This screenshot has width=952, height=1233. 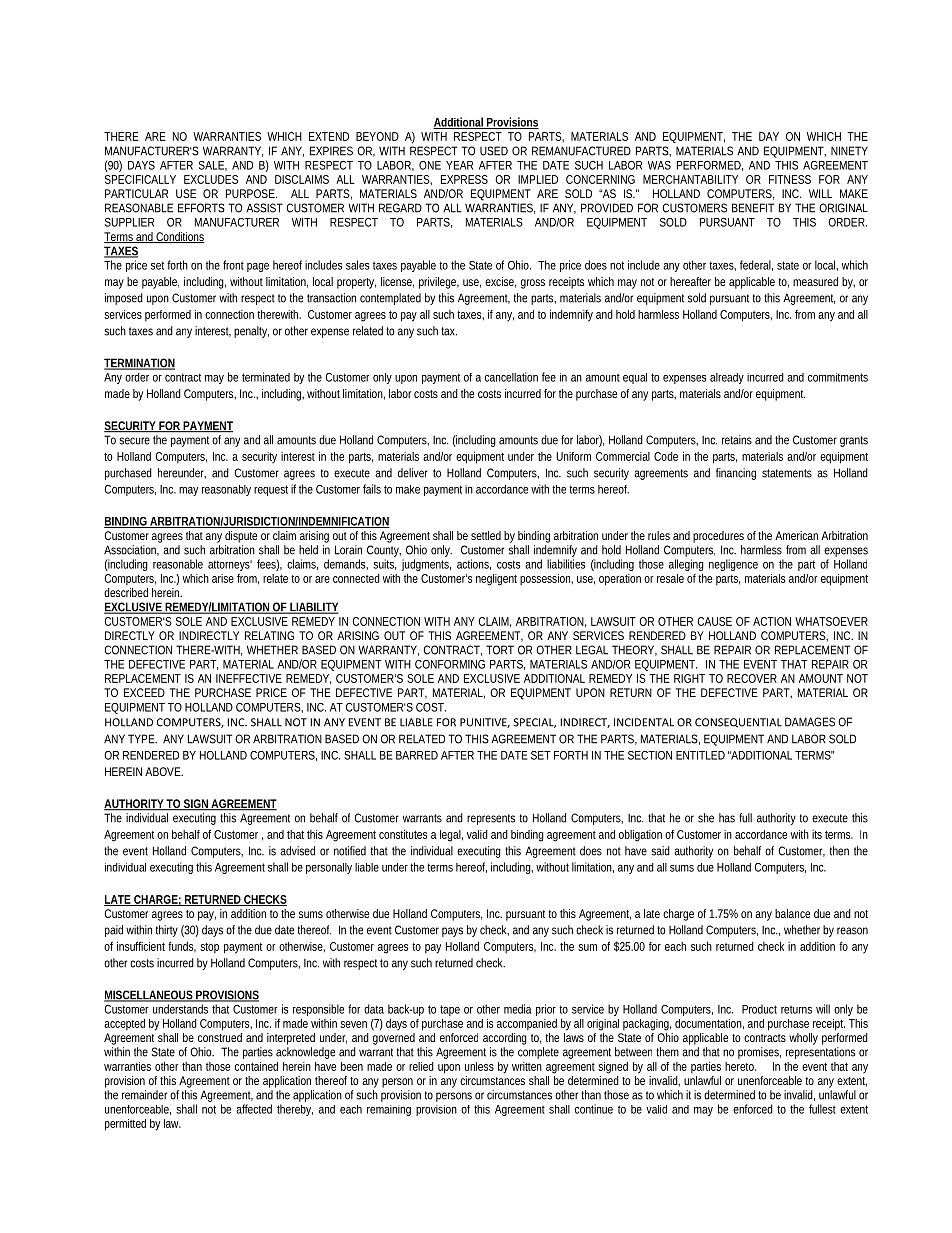 What do you see at coordinates (500, 650) in the screenshot?
I see `TORT` at bounding box center [500, 650].
